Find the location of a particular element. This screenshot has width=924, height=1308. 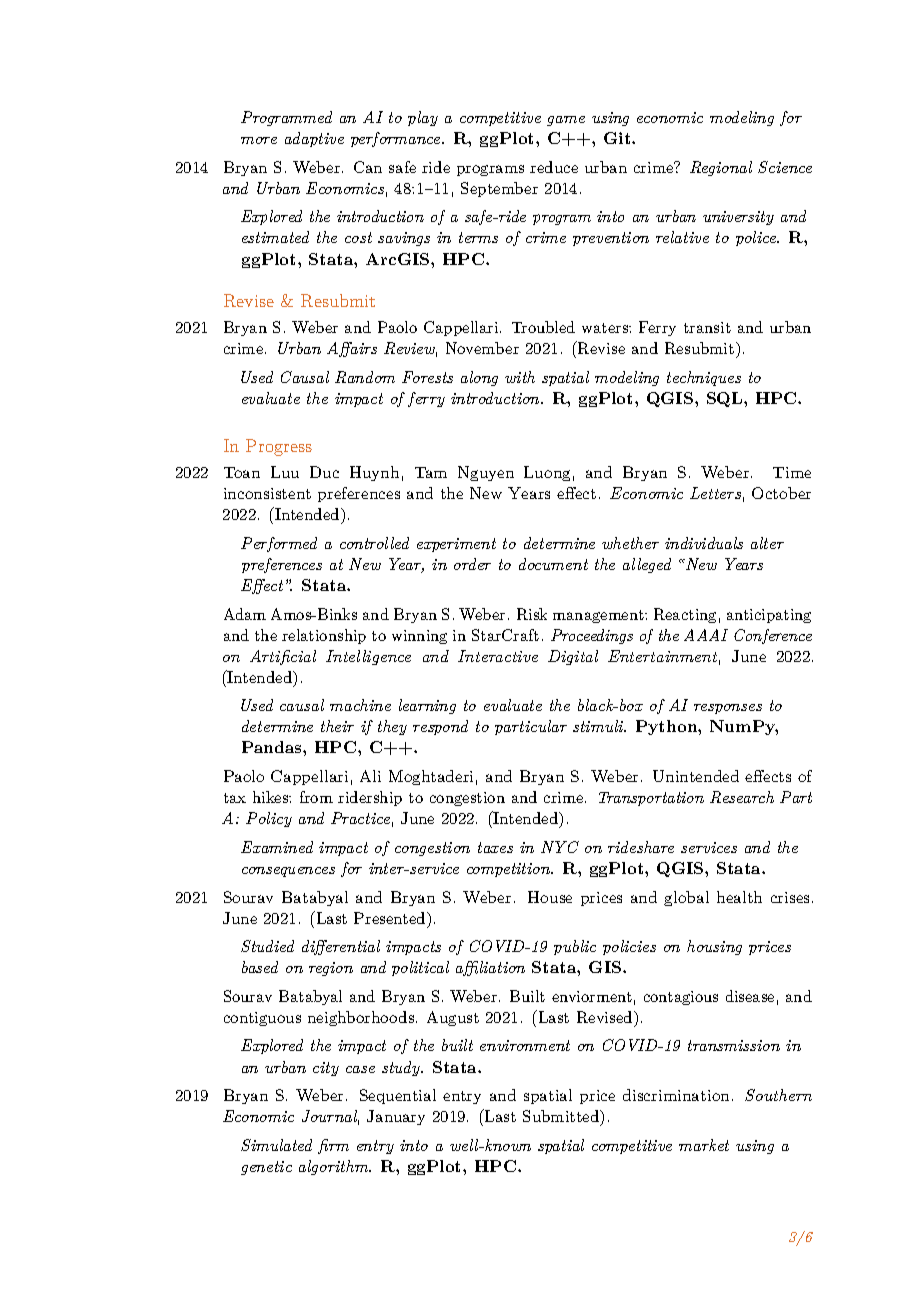

firm is located at coordinates (333, 1146).
